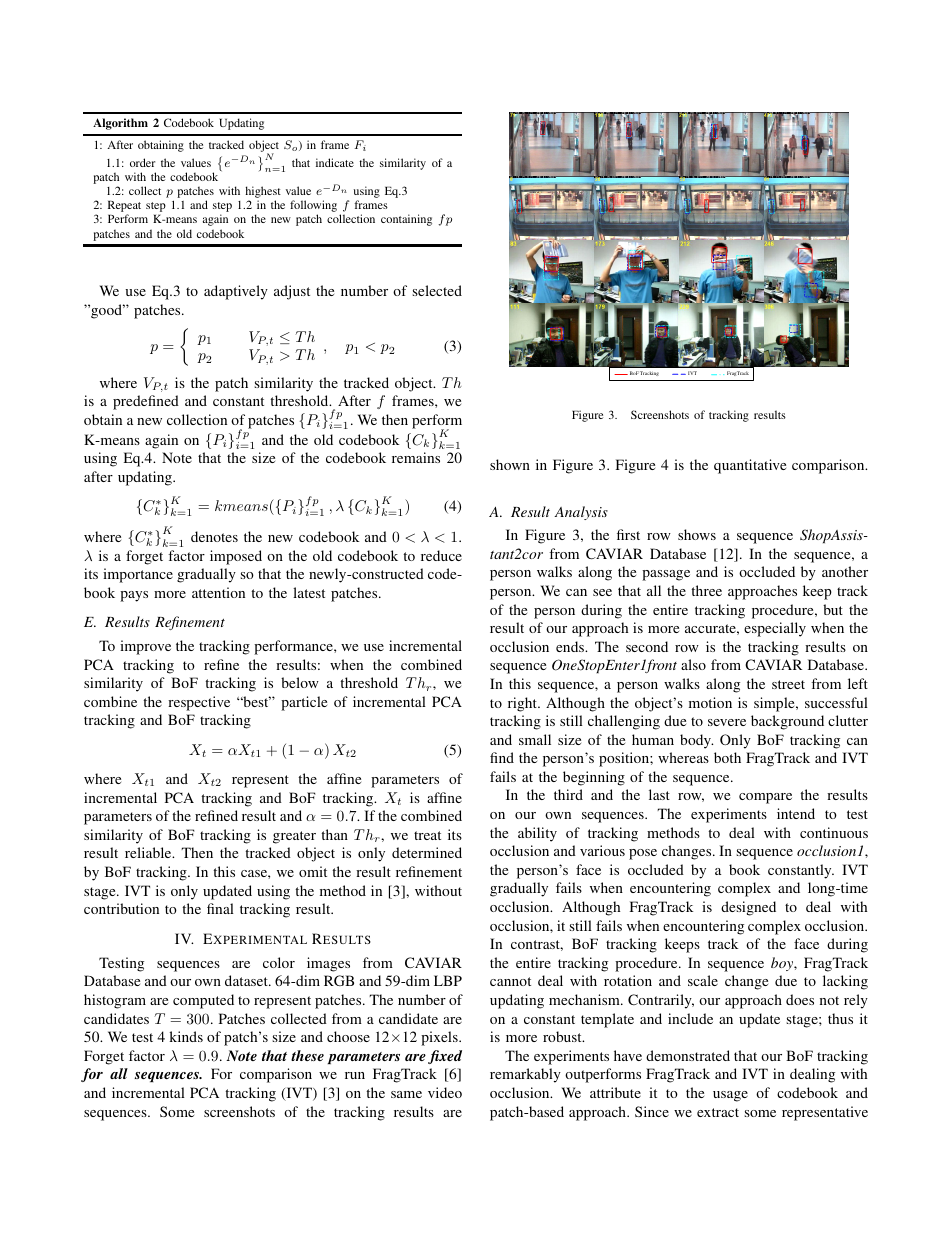  Describe the element at coordinates (142, 162) in the page. I see `order` at that location.
